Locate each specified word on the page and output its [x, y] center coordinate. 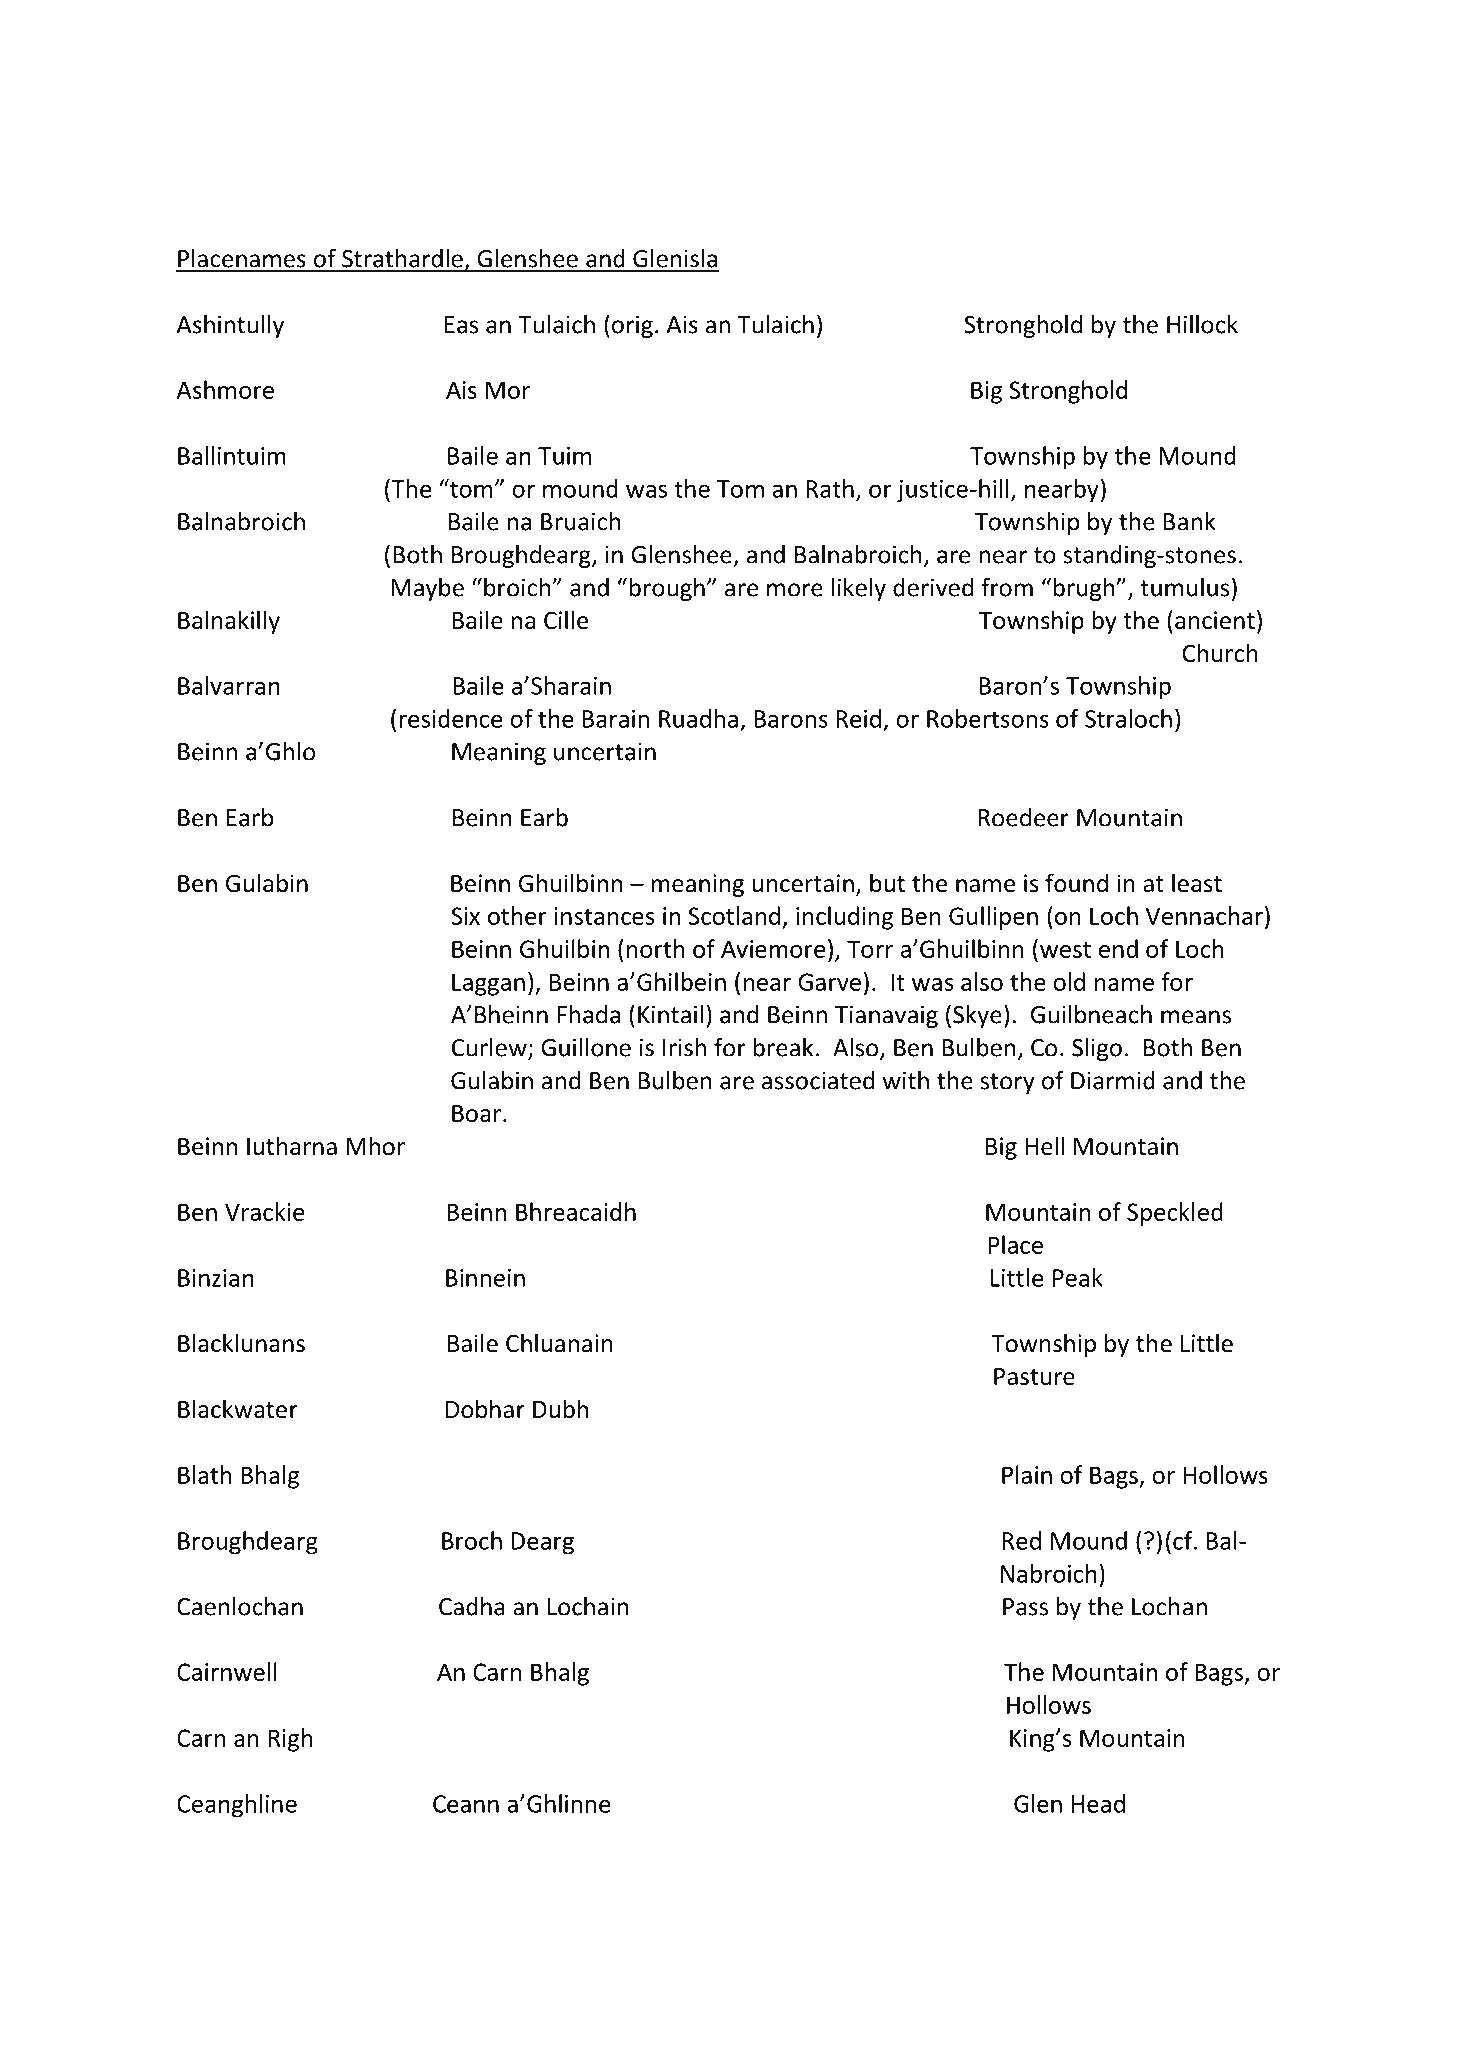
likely [859, 589]
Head [1098, 1803]
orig [632, 326]
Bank [1189, 521]
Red [1021, 1540]
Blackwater [238, 1409]
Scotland [734, 915]
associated [818, 1080]
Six [465, 916]
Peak [1078, 1277]
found [1076, 883]
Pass [1025, 1607]
